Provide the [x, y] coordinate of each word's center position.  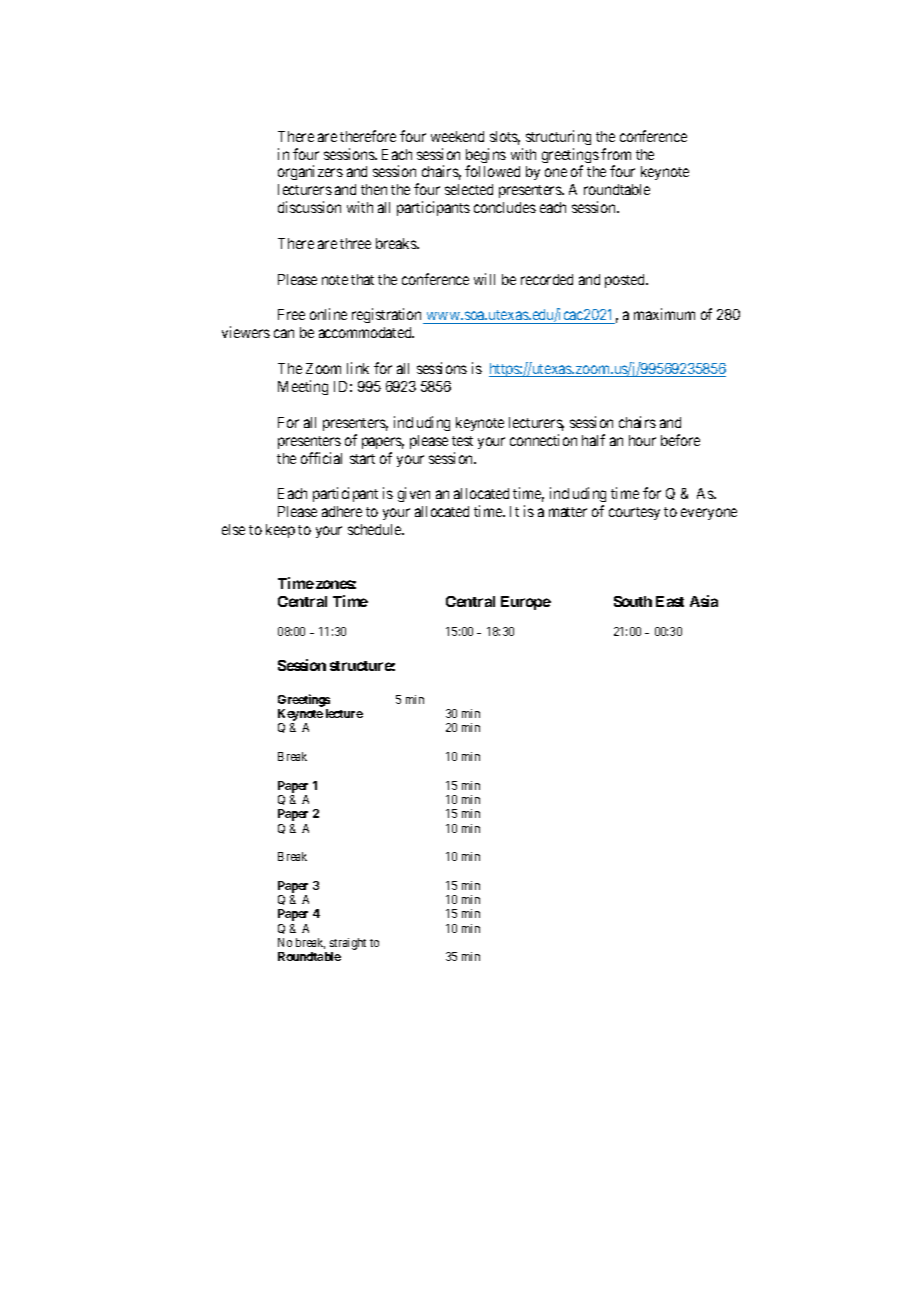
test [462, 441]
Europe [526, 603]
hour [642, 440]
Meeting [303, 387]
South [633, 601]
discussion [309, 207]
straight [348, 945]
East [670, 601]
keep [280, 531]
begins [486, 157]
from [616, 154]
